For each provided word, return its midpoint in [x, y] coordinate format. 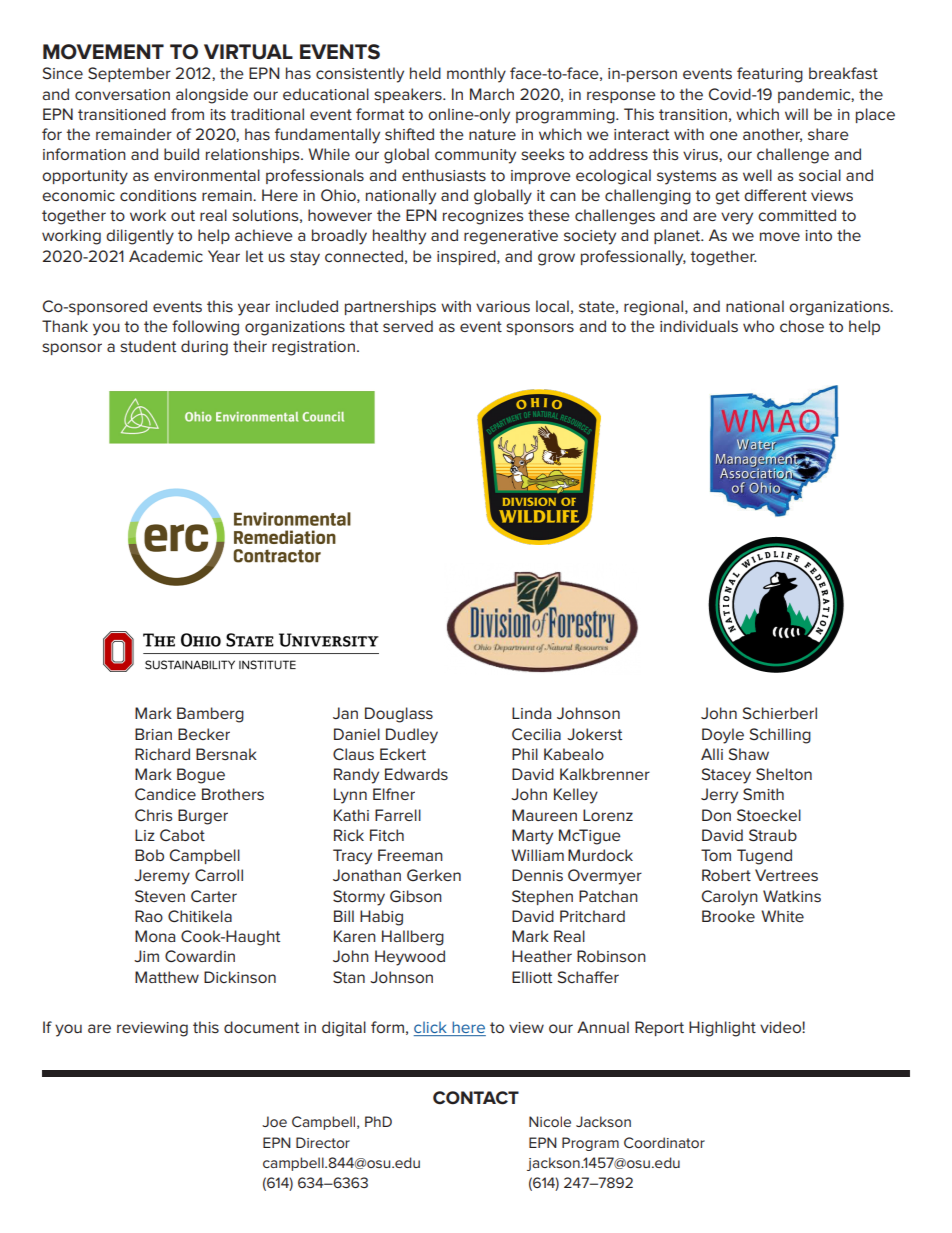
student [148, 346]
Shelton [784, 774]
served [408, 326]
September [129, 74]
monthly [476, 75]
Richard [162, 754]
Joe [274, 1121]
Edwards [416, 774]
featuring [770, 75]
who [758, 326]
